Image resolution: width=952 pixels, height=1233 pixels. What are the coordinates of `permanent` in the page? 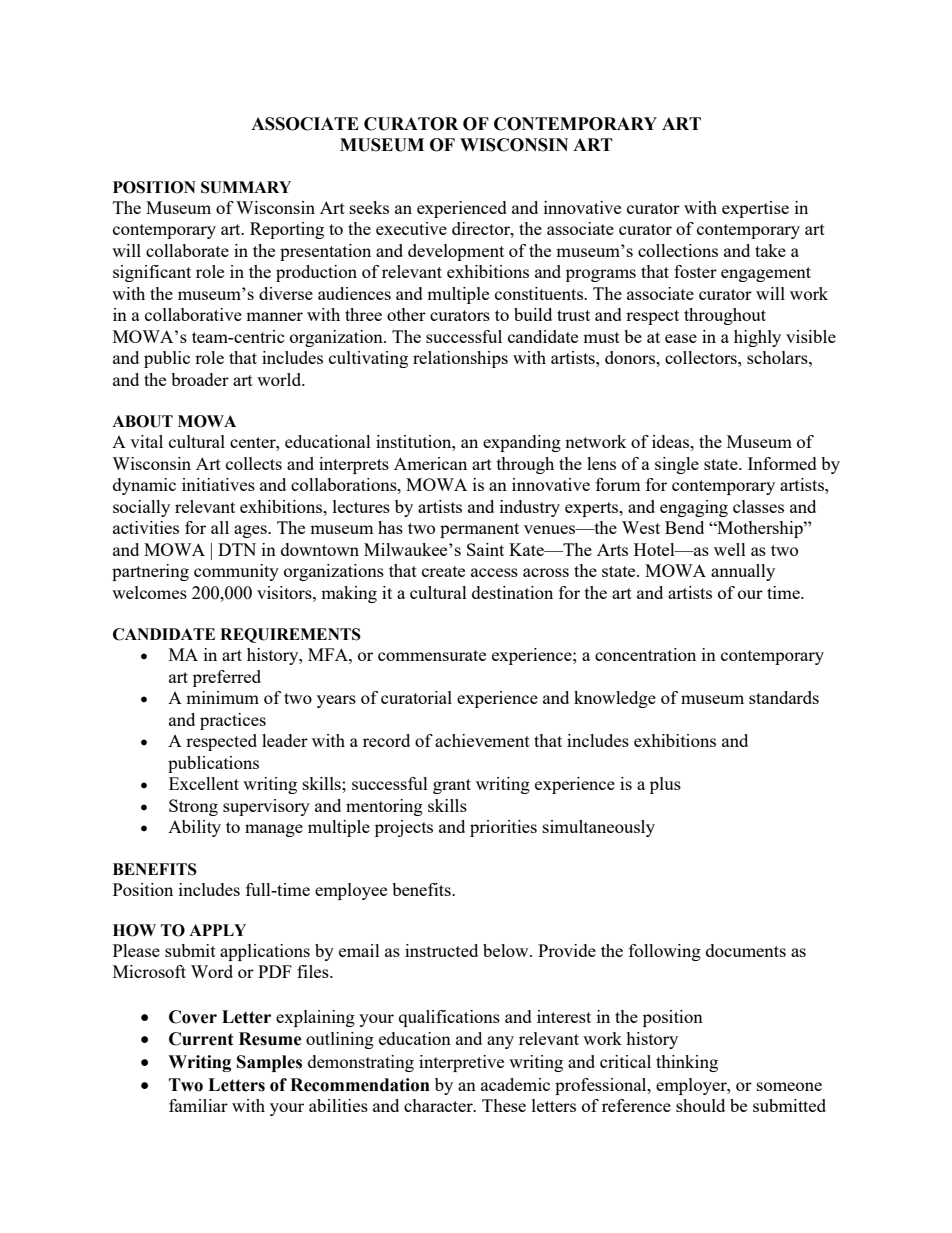 It's located at (479, 530).
